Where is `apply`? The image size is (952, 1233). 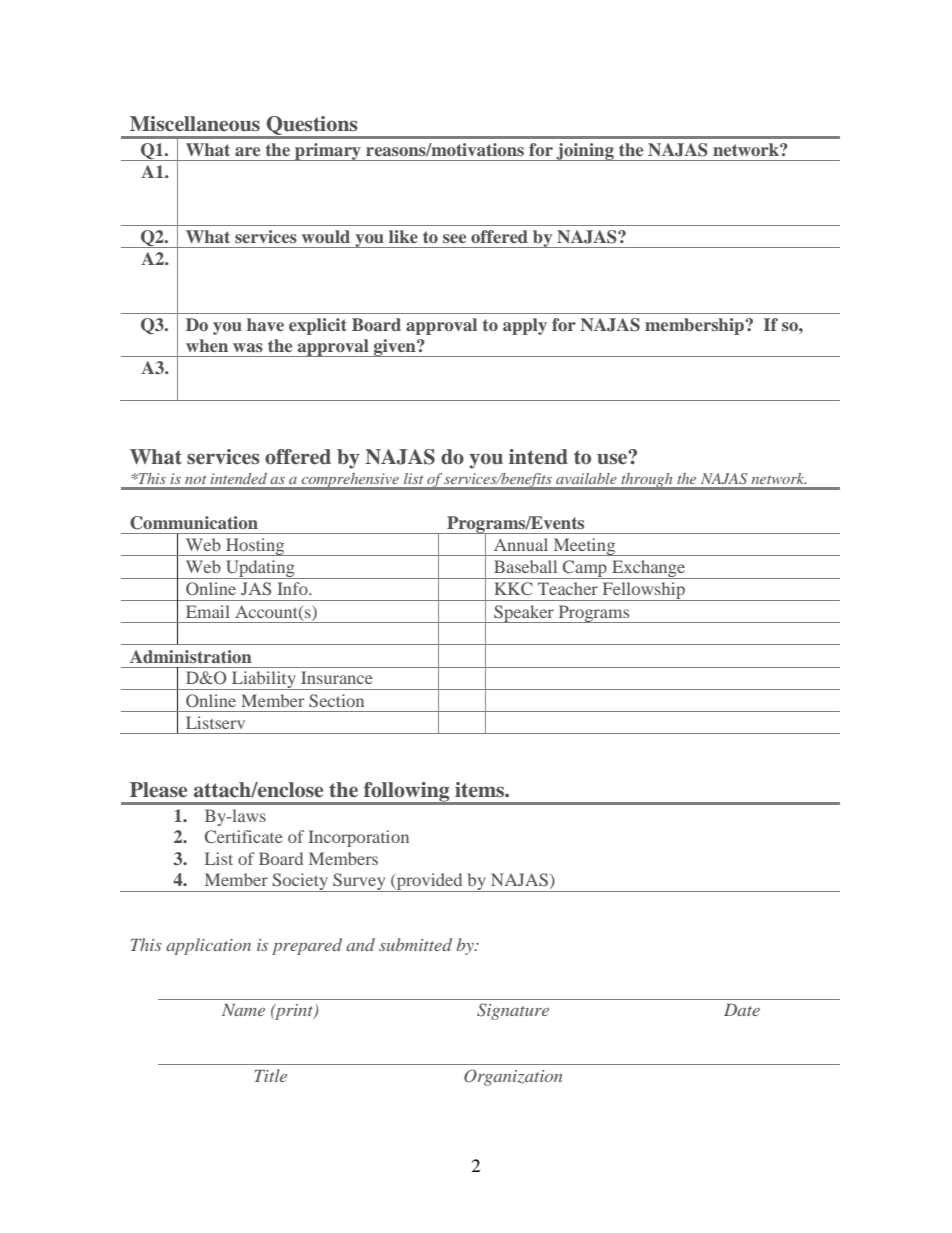 apply is located at coordinates (525, 326).
